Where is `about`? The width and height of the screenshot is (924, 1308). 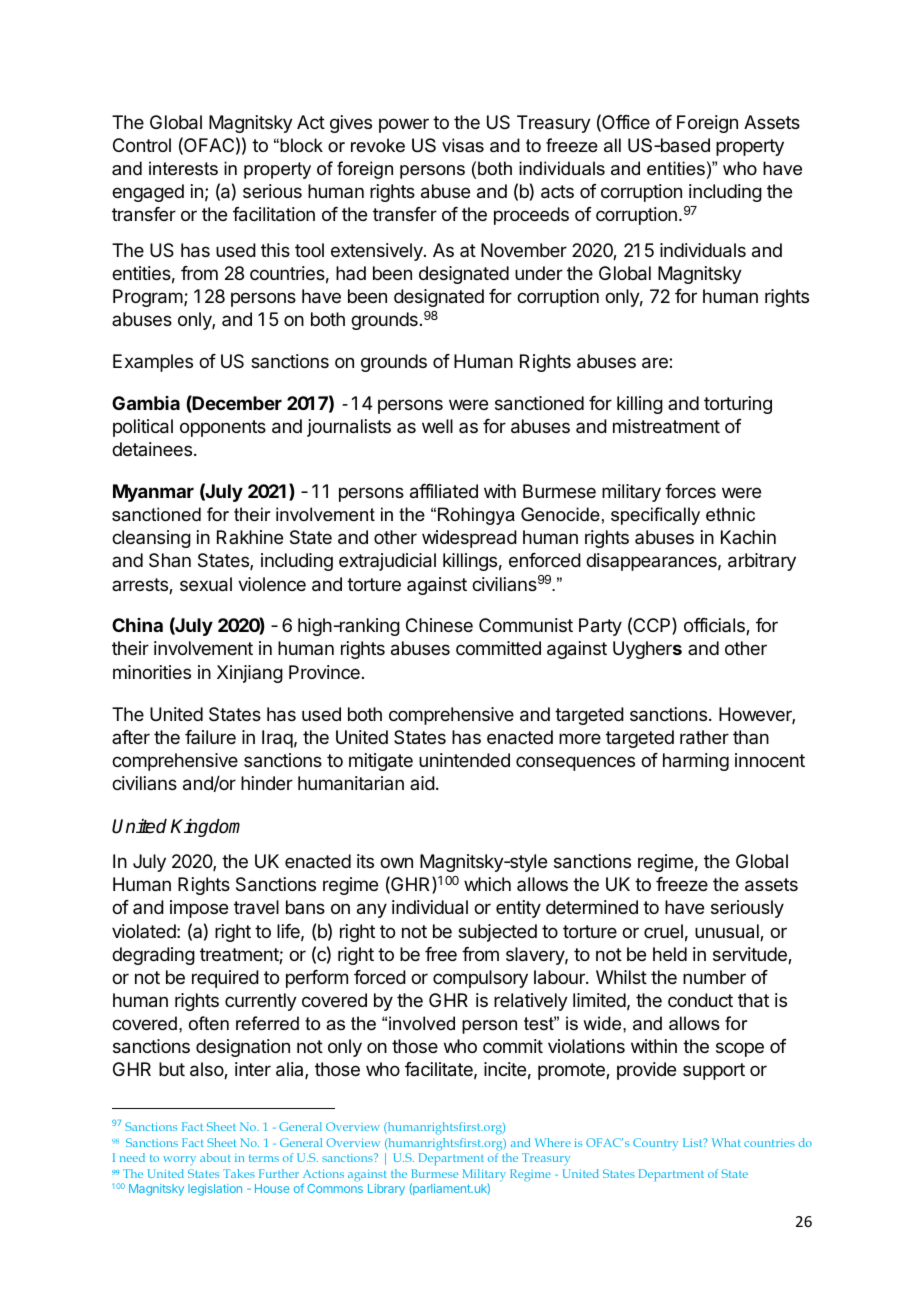 about is located at coordinates (215, 1157).
